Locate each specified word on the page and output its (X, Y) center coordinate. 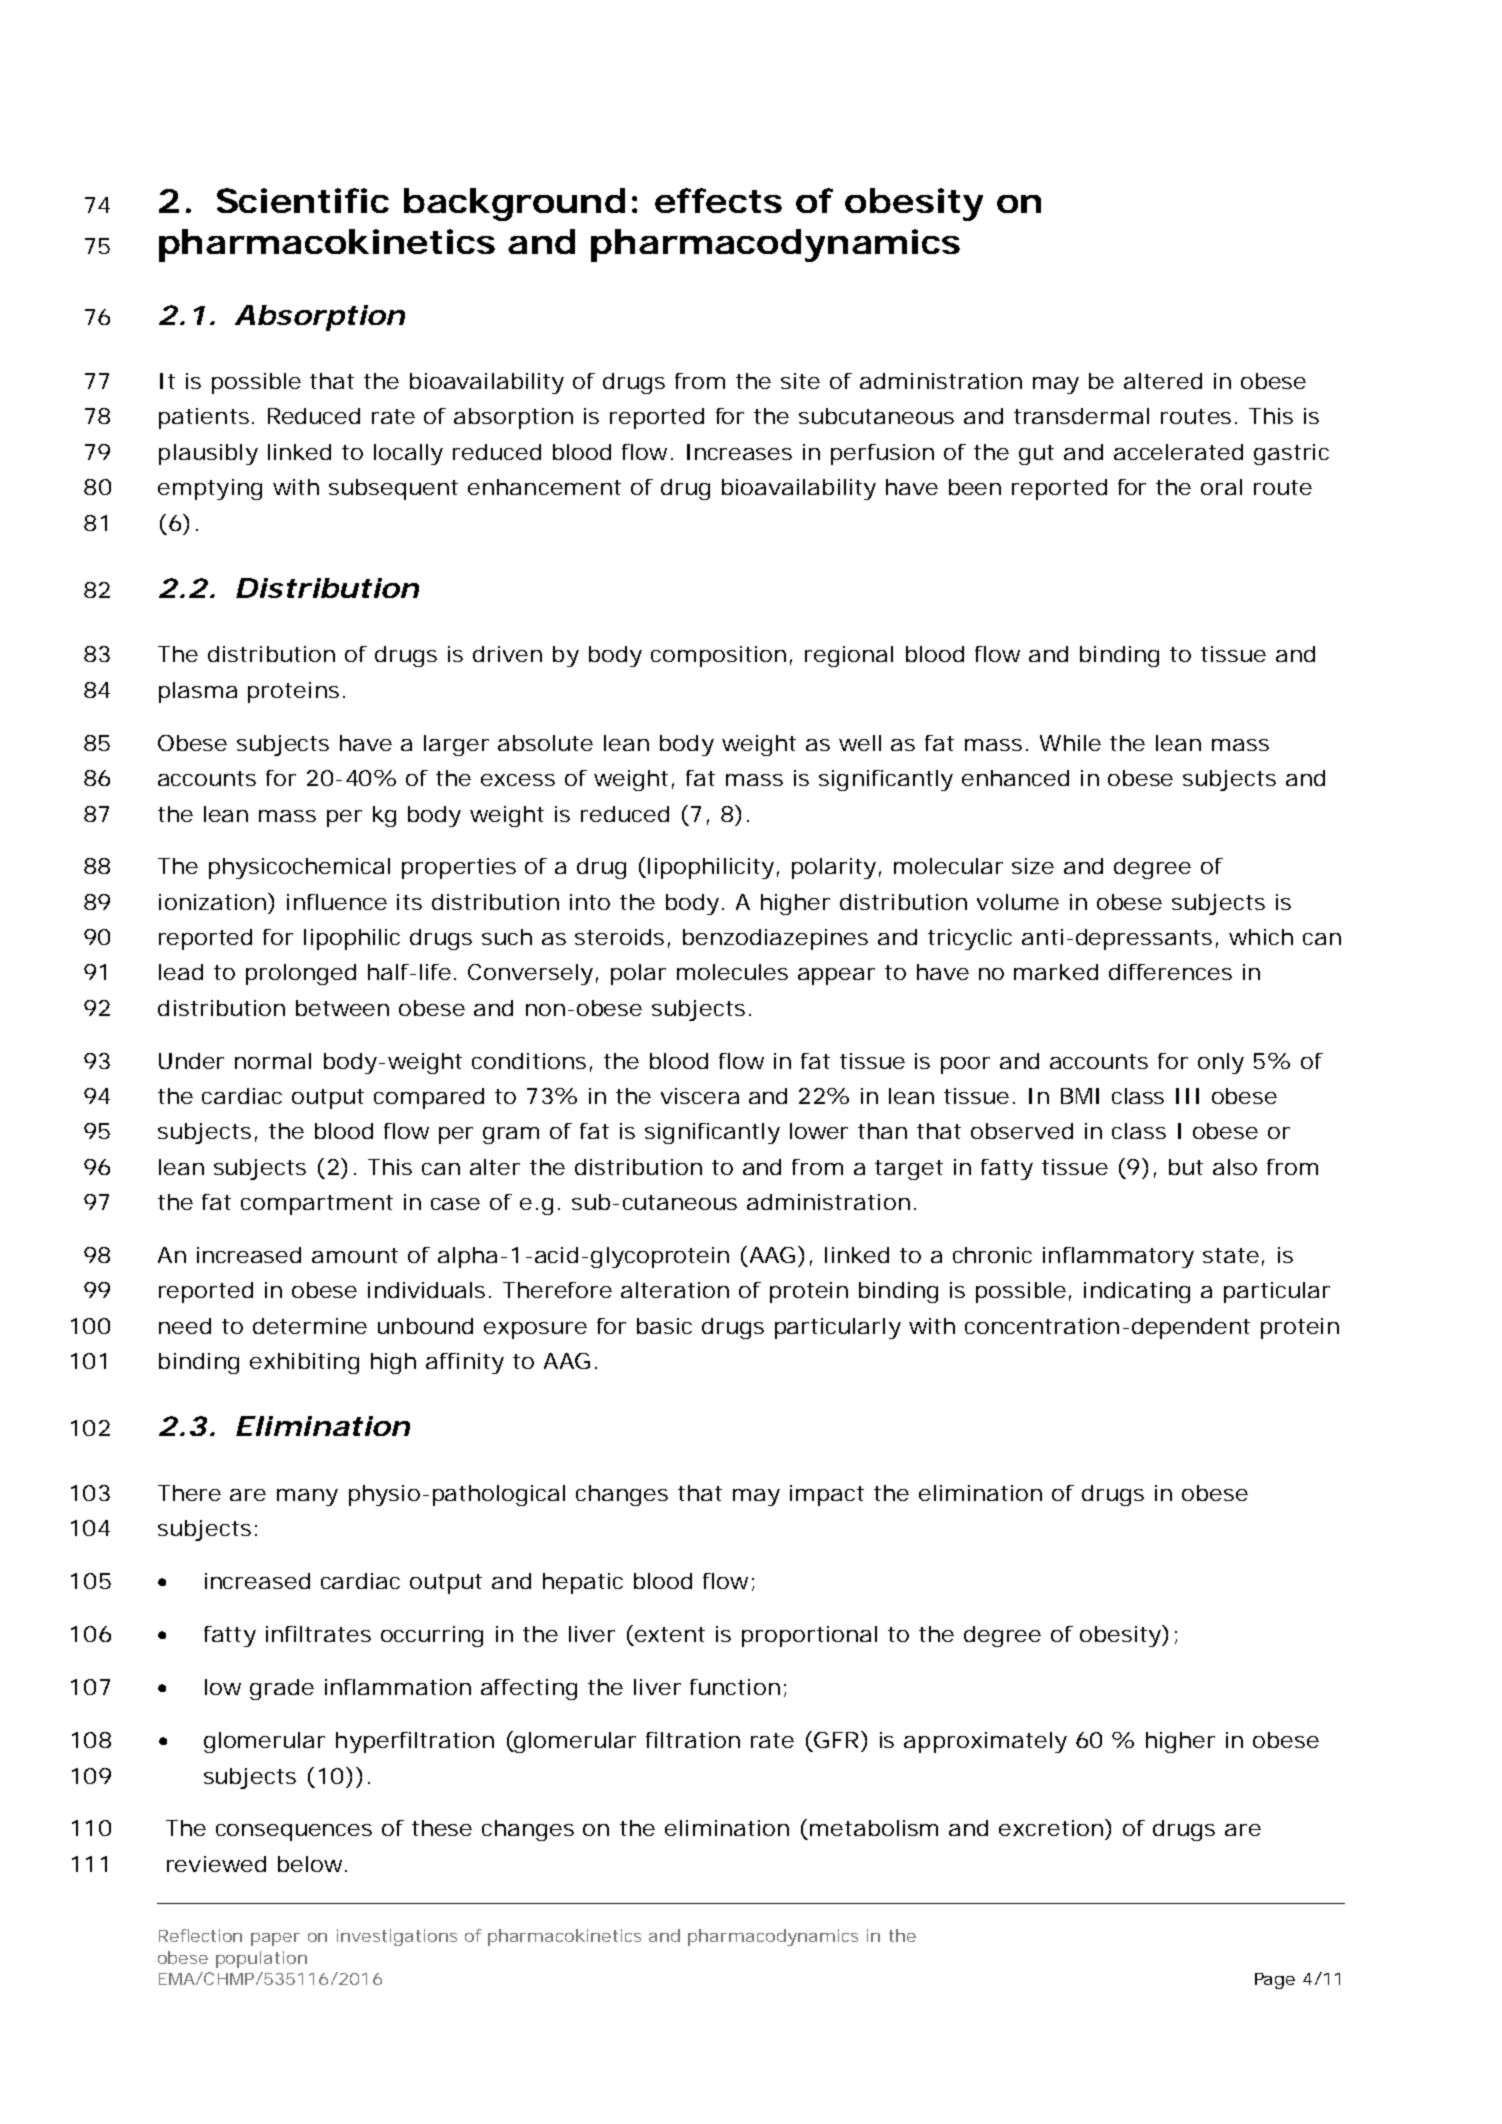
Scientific (303, 200)
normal (273, 1061)
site (800, 381)
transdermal (1081, 416)
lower (819, 1131)
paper (275, 1939)
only (1221, 1063)
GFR (836, 1740)
